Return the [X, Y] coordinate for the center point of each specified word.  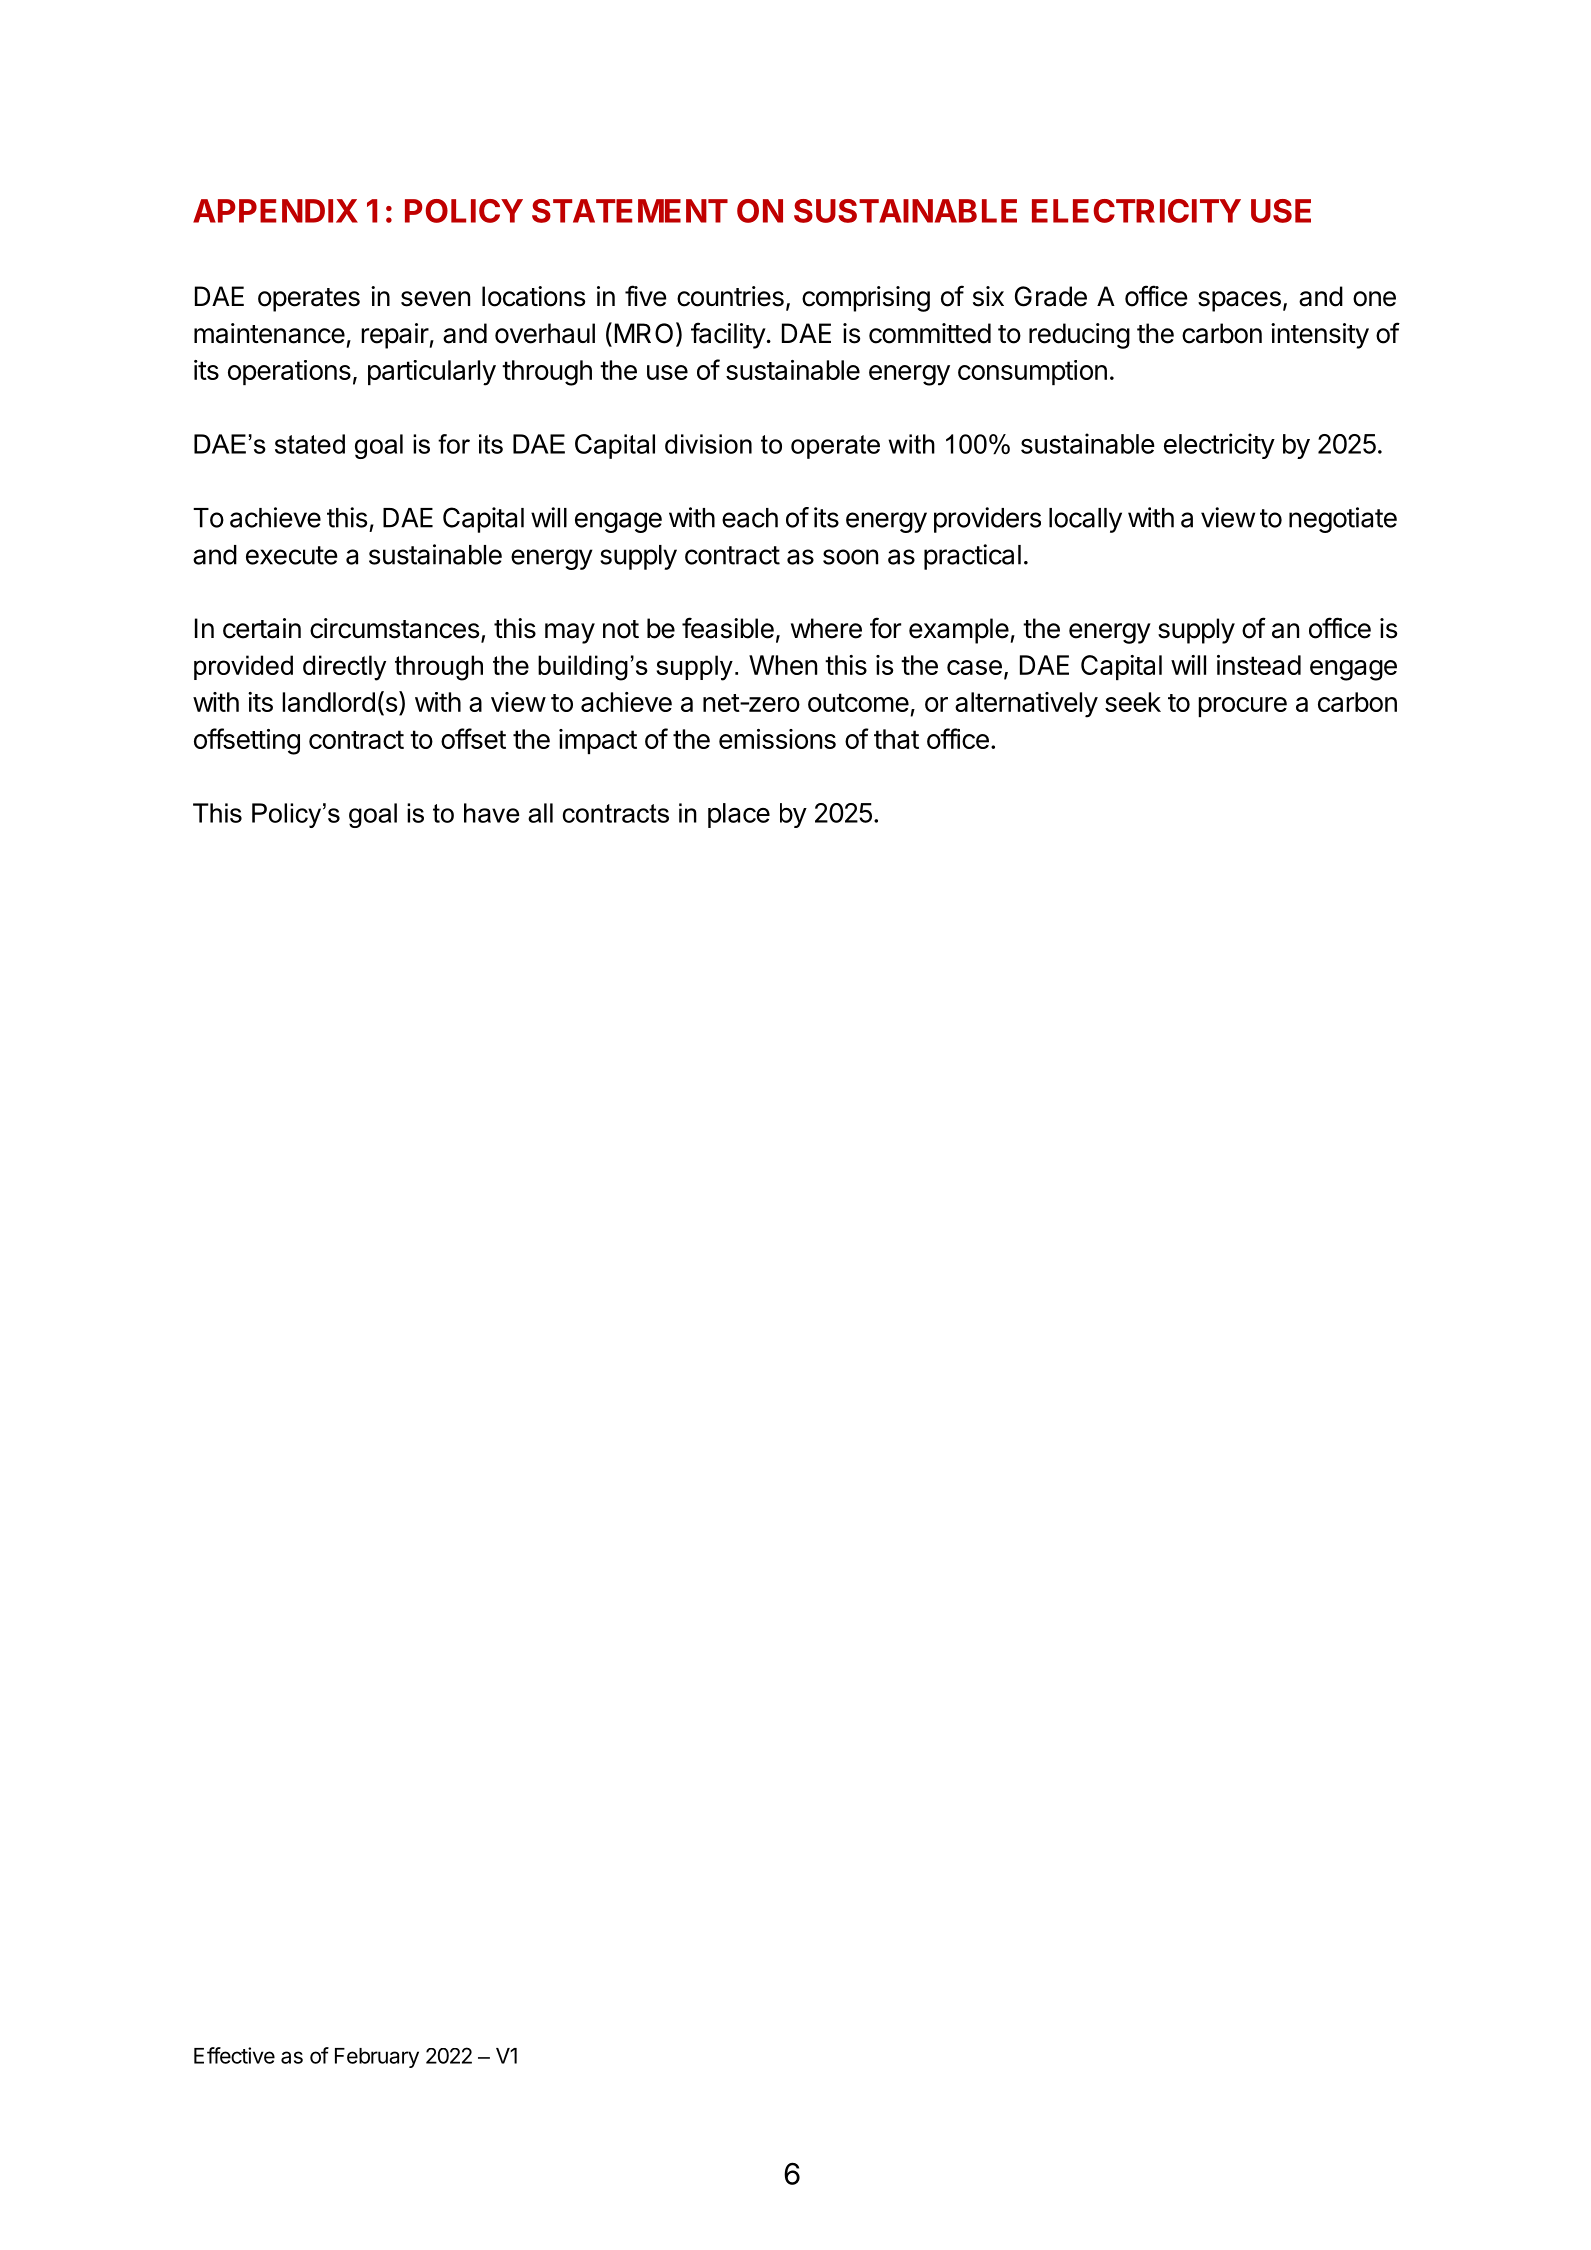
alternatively [1026, 705]
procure [1242, 707]
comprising [866, 299]
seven [435, 299]
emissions [777, 739]
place [739, 815]
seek [1133, 702]
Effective [234, 2055]
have [491, 813]
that [896, 739]
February [377, 2058]
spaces [1239, 301]
